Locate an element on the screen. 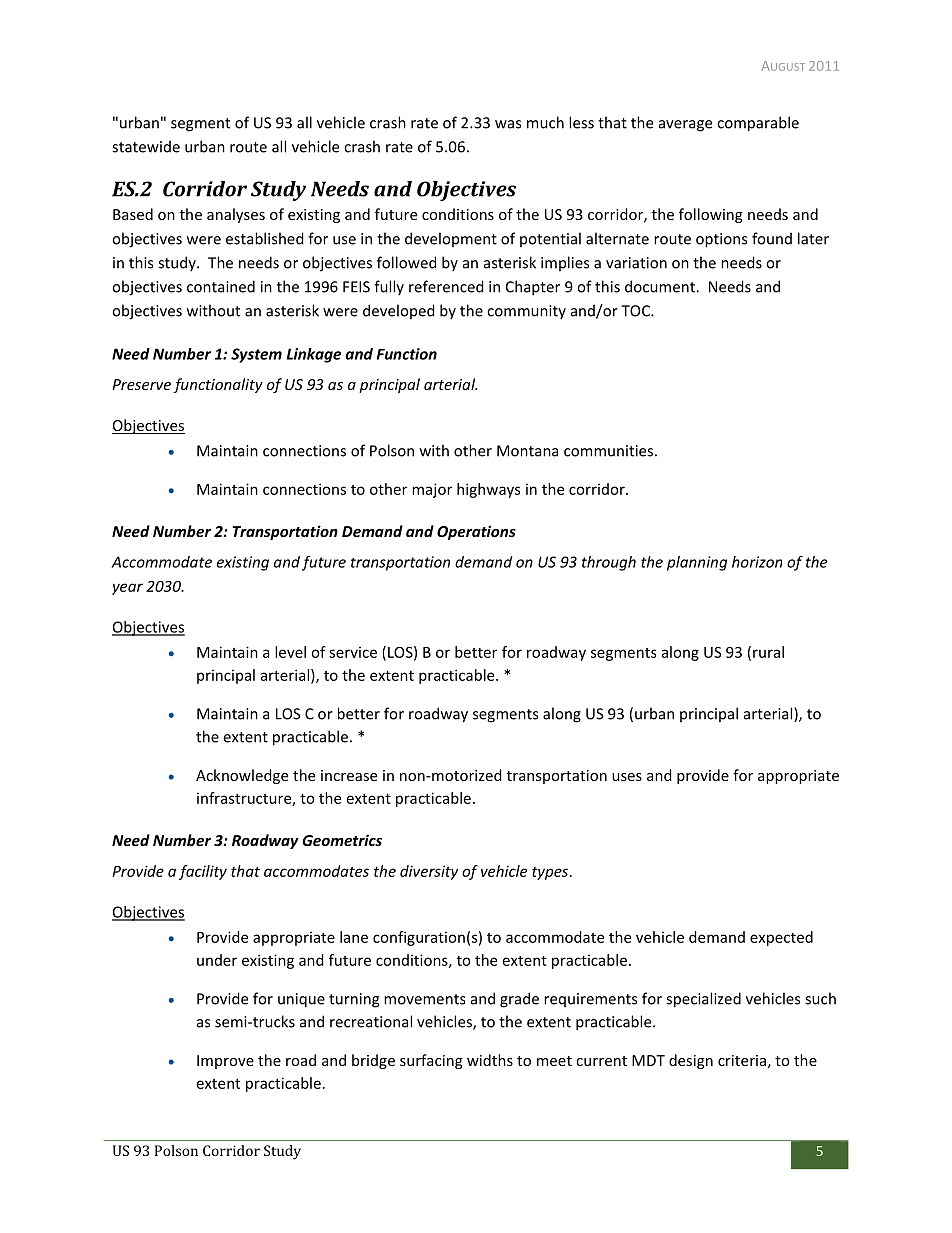 Image resolution: width=952 pixels, height=1233 pixels. Acknowledge is located at coordinates (242, 776).
